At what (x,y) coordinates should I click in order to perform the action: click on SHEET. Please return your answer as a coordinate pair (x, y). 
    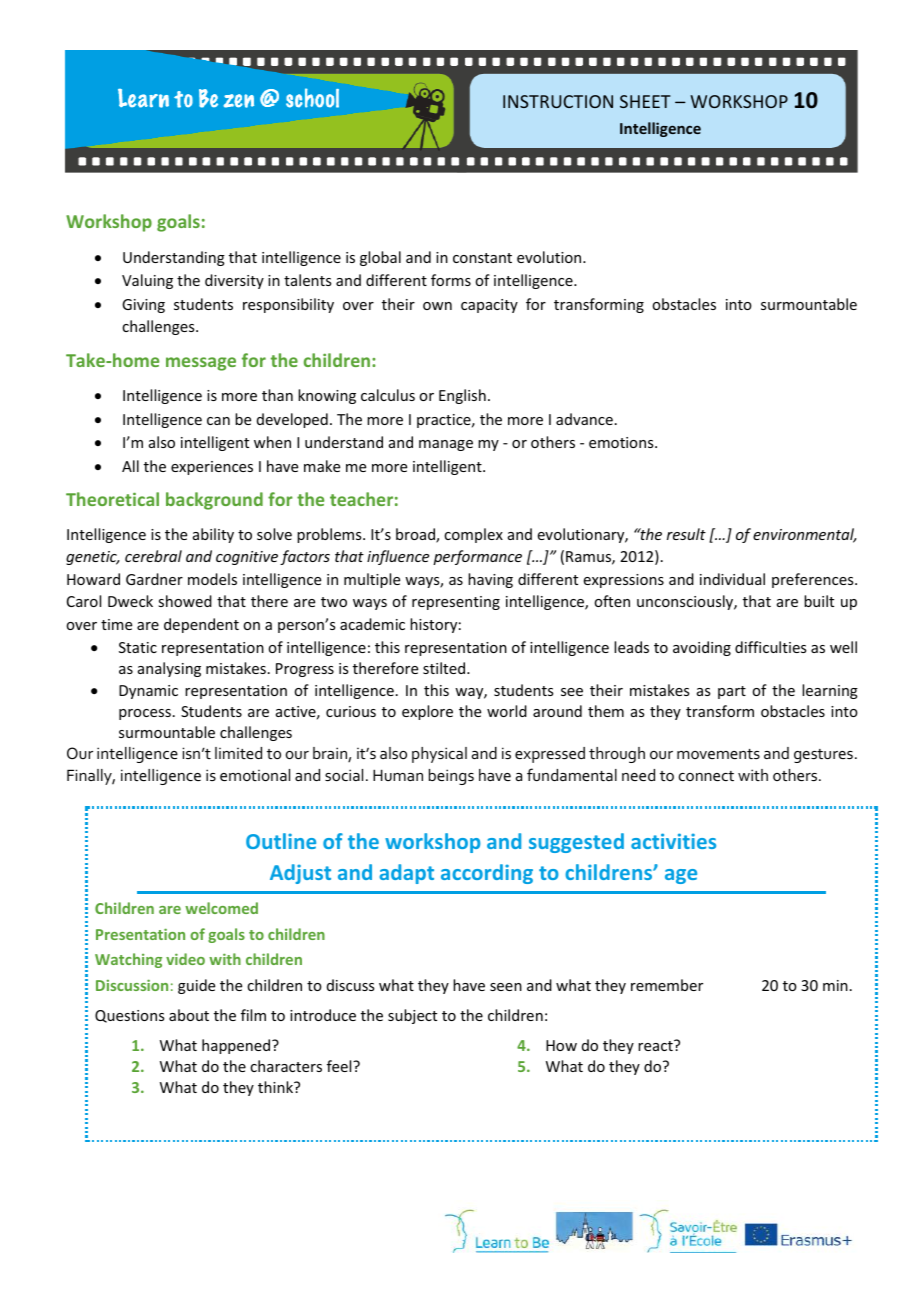
    Looking at the image, I should click on (645, 101).
